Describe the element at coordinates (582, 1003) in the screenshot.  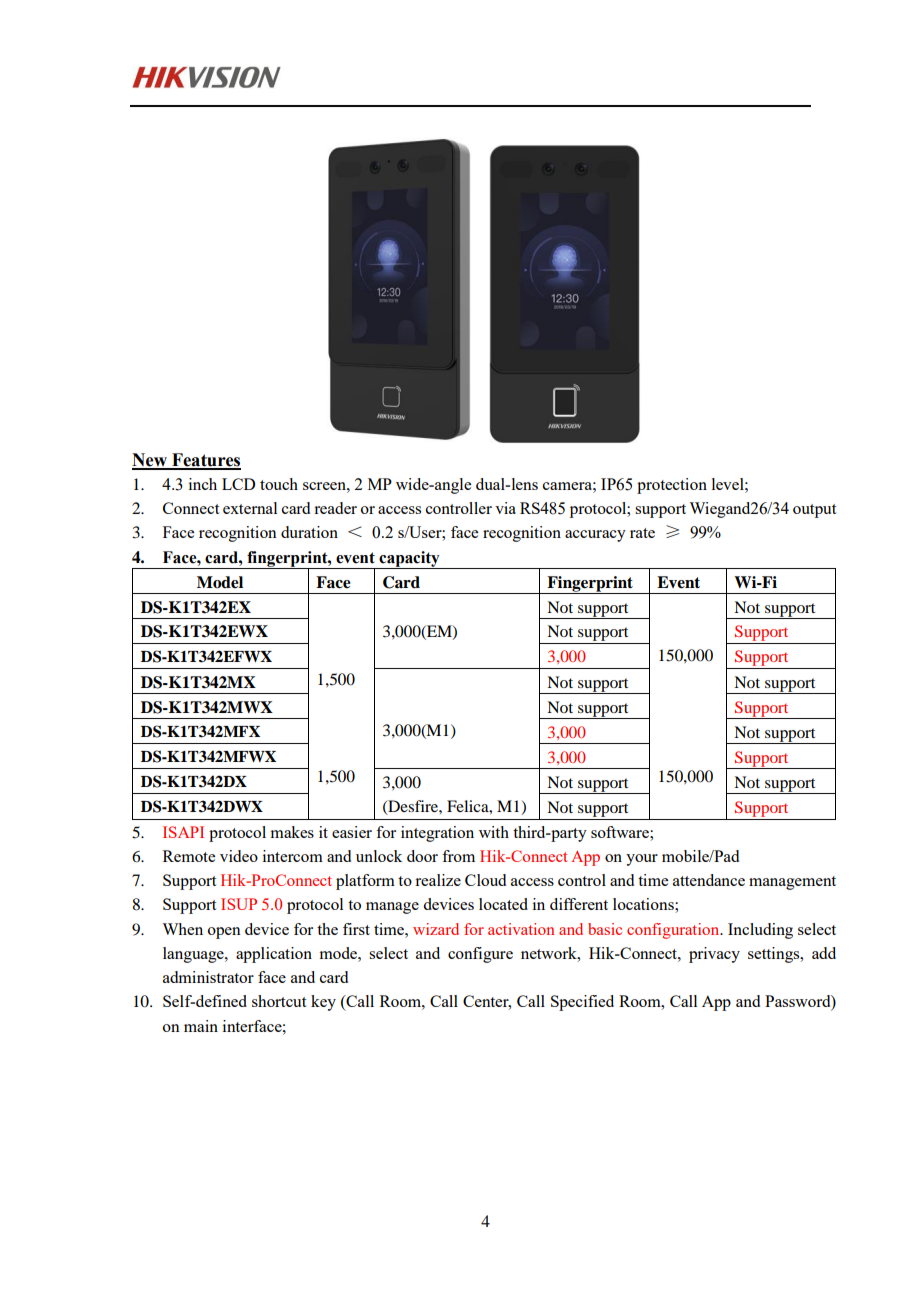
I see `Specified` at that location.
